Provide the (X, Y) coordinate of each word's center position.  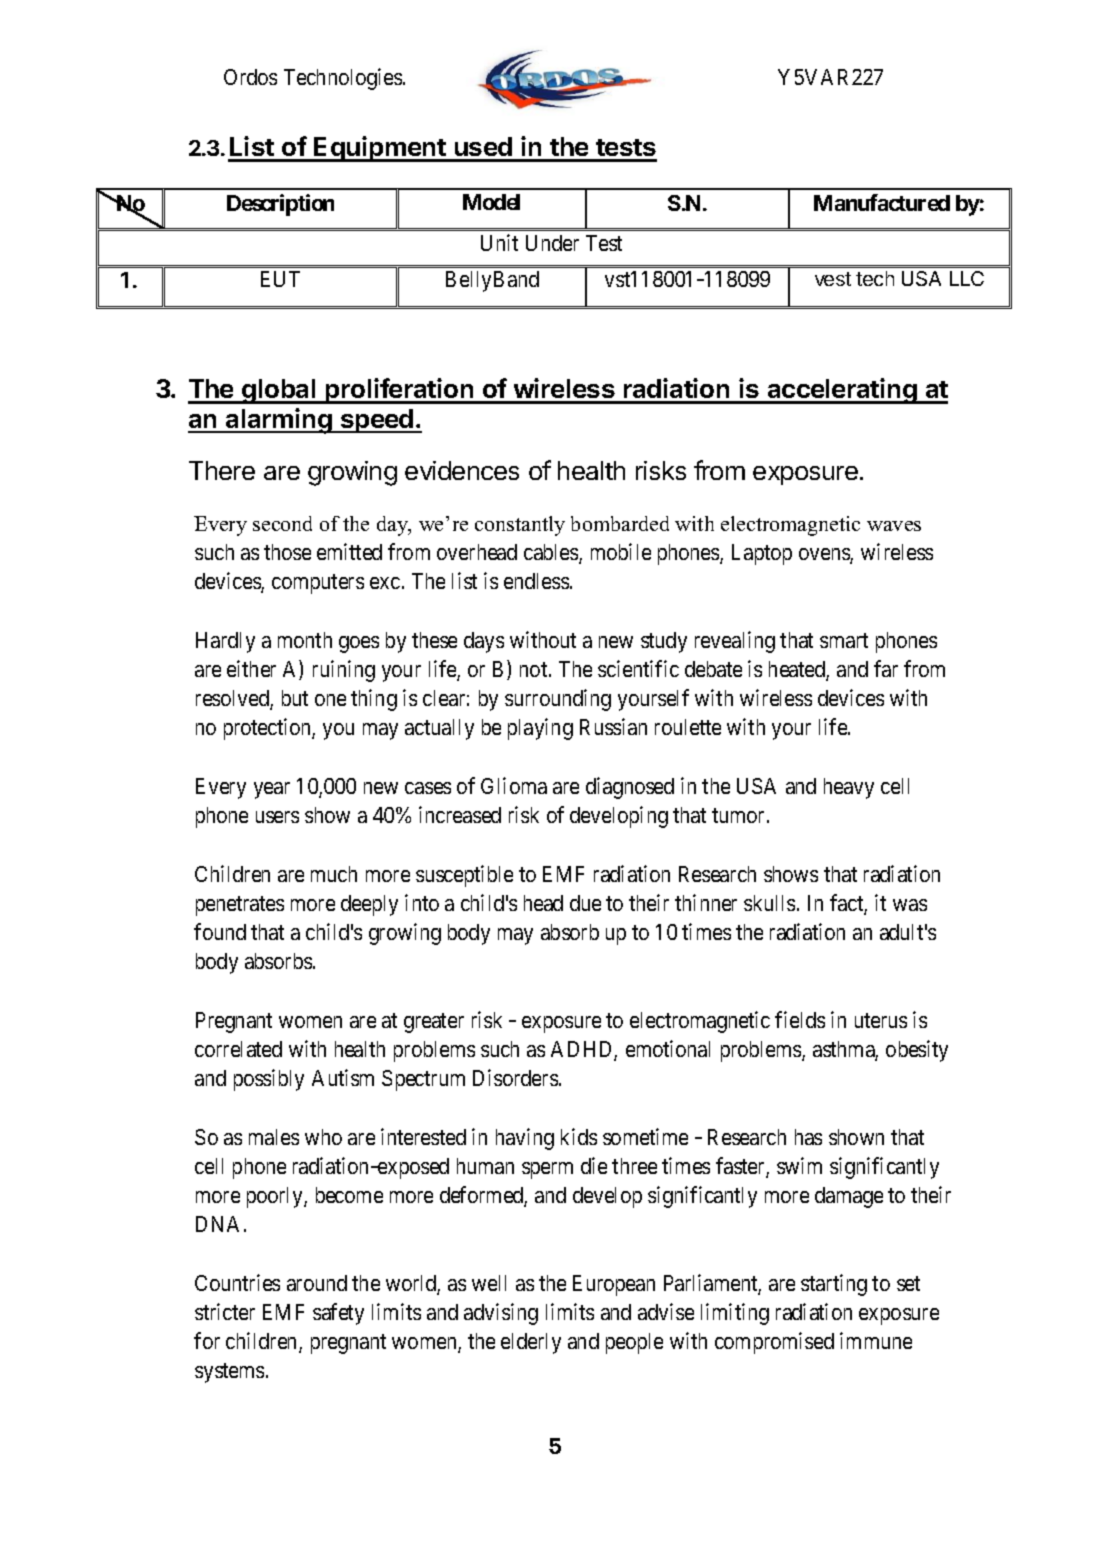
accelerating (842, 391)
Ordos (250, 77)
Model (491, 202)
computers (318, 584)
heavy (849, 788)
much (334, 874)
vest (833, 279)
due (585, 903)
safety (338, 1314)
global (279, 391)
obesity (917, 1051)
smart (844, 640)
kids (579, 1136)
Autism (343, 1077)
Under (552, 243)
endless (536, 581)
